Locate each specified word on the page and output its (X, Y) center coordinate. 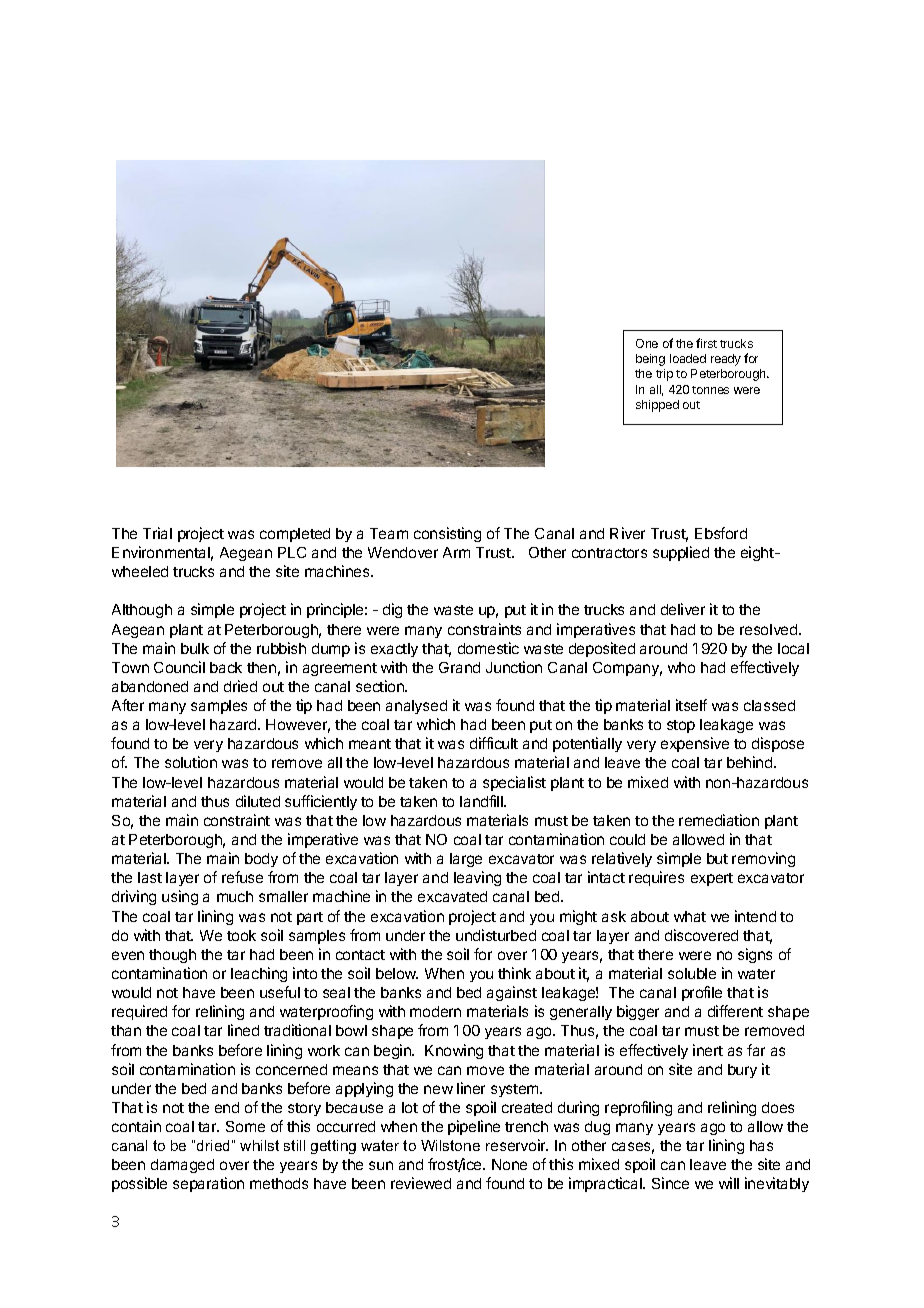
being (650, 360)
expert (712, 879)
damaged (182, 1166)
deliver (683, 609)
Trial (157, 533)
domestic (488, 648)
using (180, 897)
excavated (452, 896)
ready (726, 360)
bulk (195, 648)
